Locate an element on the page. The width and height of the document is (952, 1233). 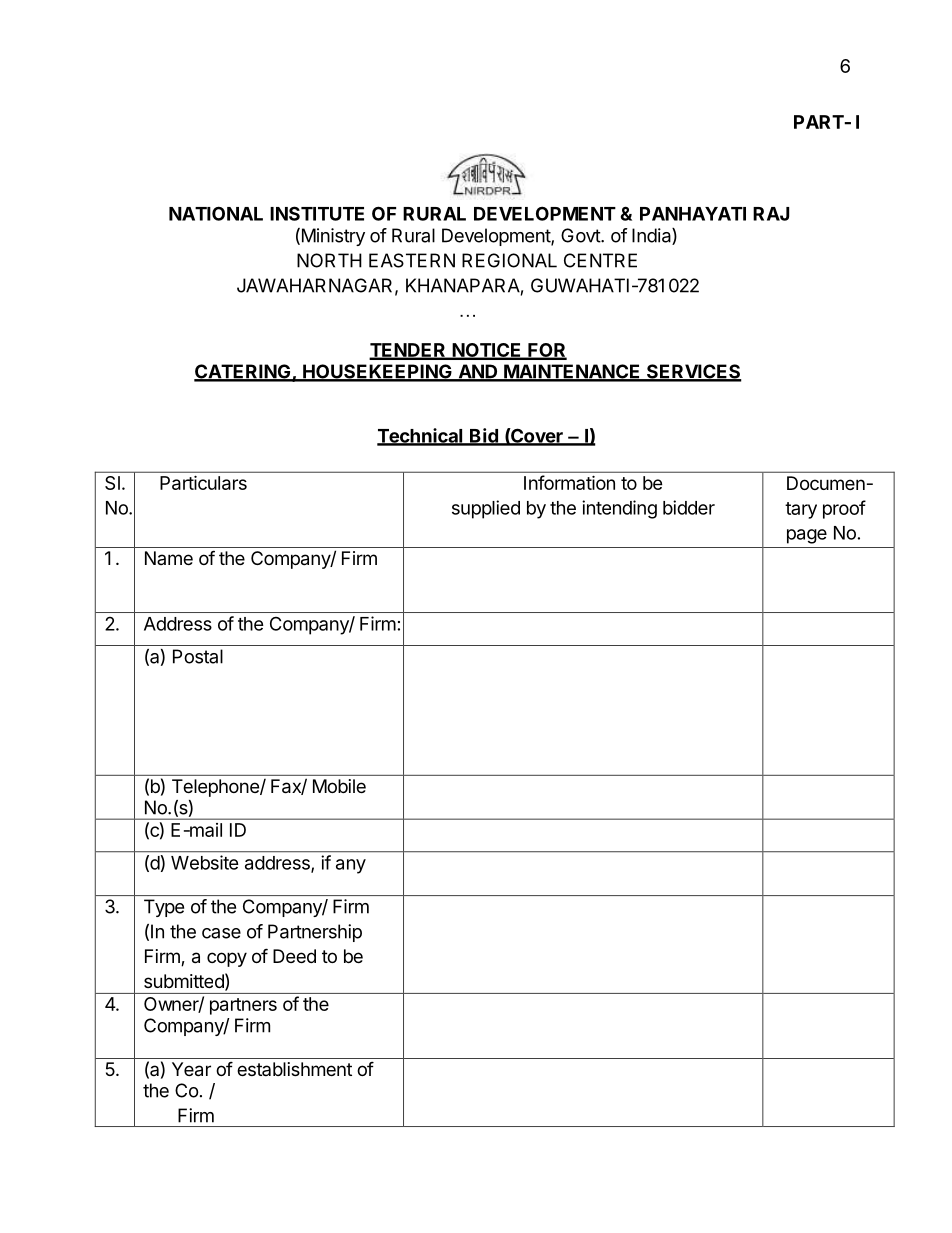
page is located at coordinates (807, 536).
